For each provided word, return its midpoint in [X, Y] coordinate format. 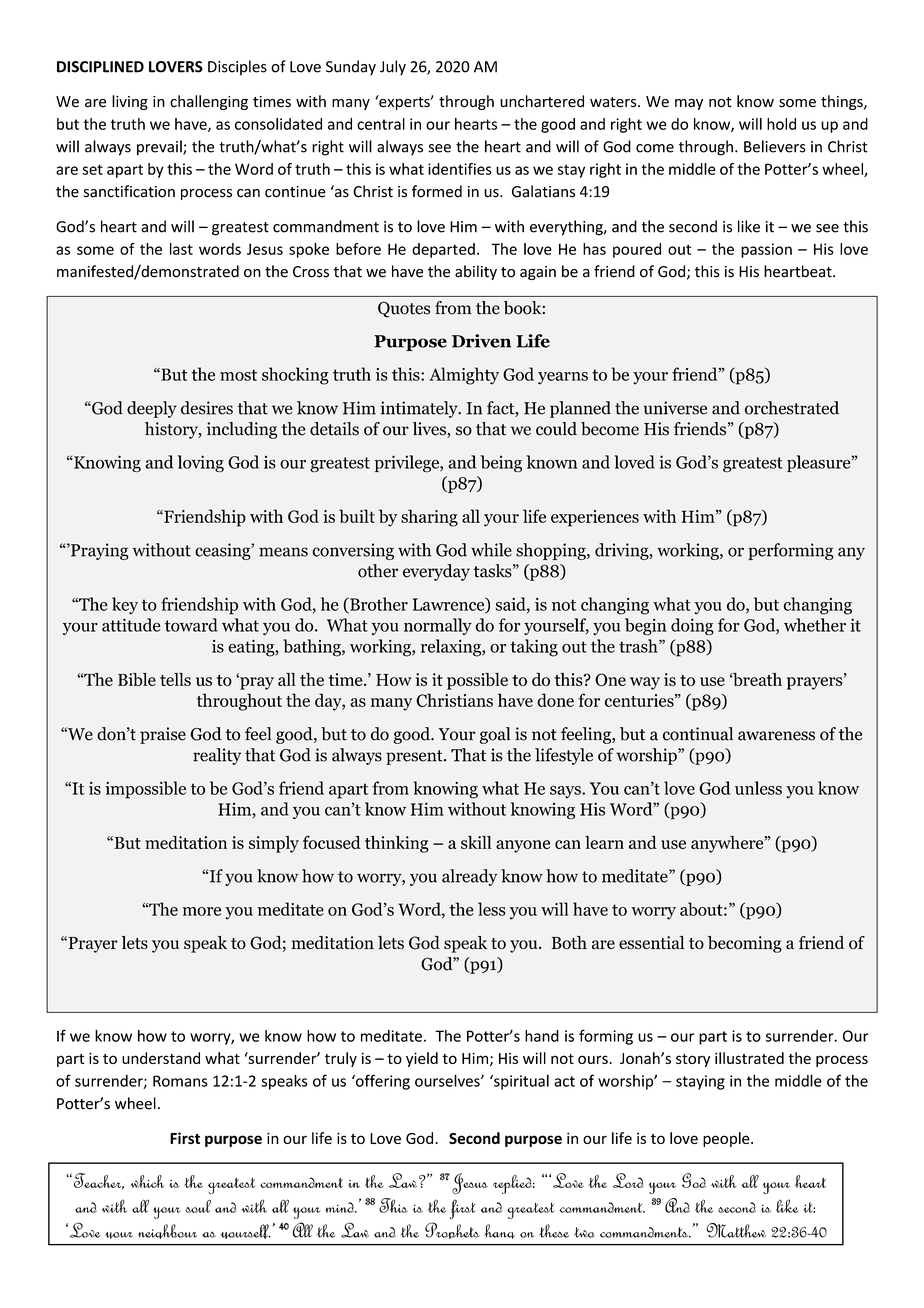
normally [438, 626]
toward [191, 625]
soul [198, 1206]
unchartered [542, 101]
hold [781, 124]
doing [692, 626]
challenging [209, 102]
